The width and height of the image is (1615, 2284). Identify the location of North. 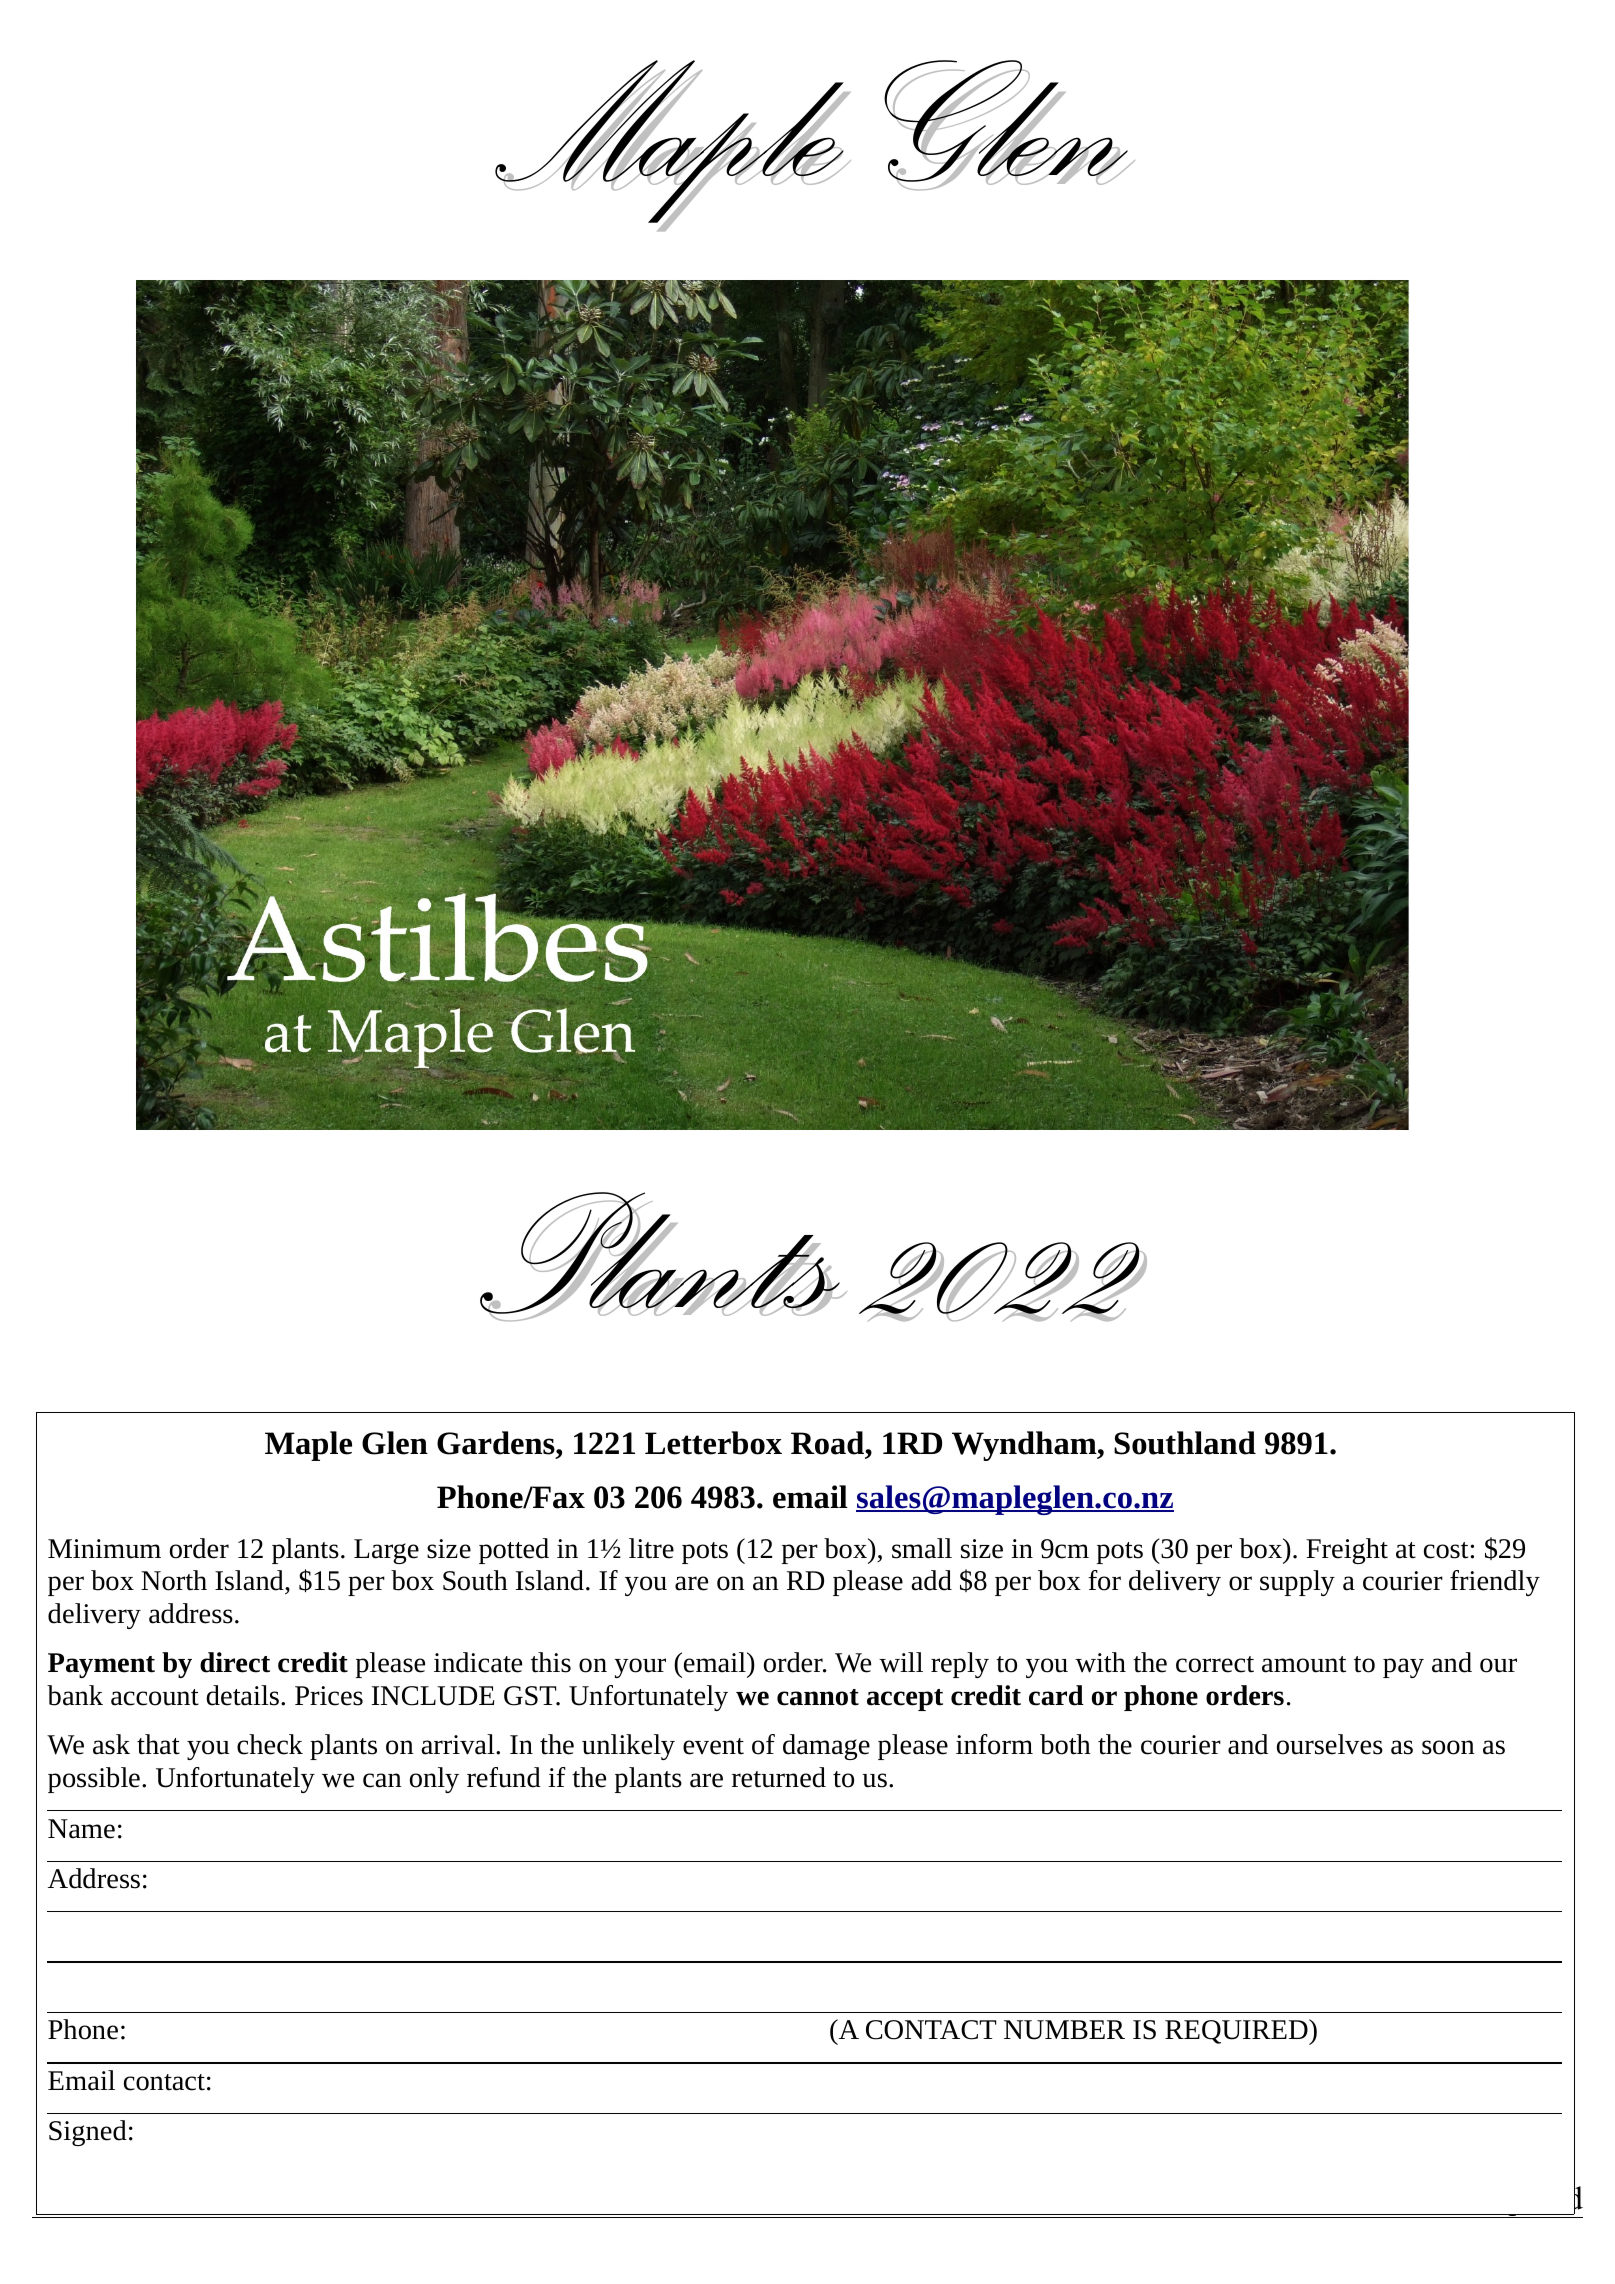
(174, 1580).
